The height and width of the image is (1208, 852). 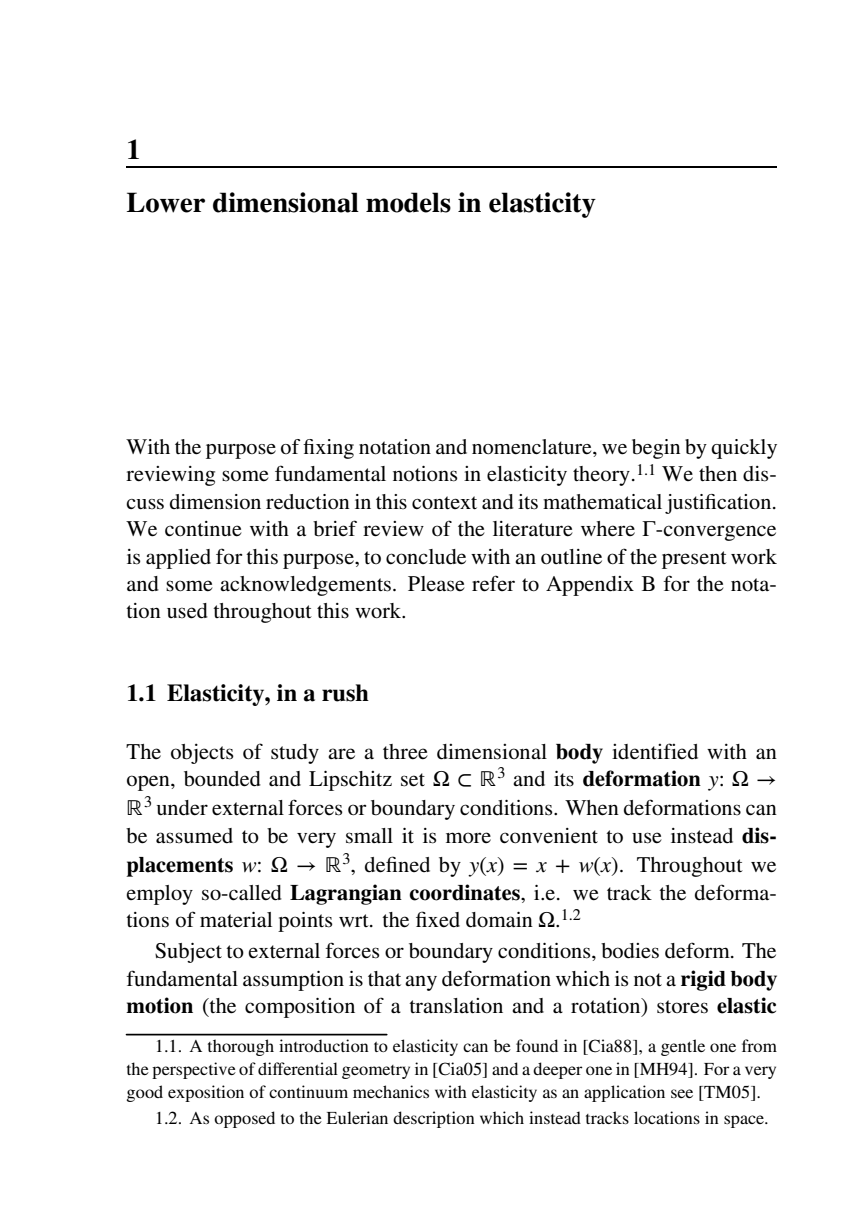 What do you see at coordinates (408, 202) in the image?
I see `models` at bounding box center [408, 202].
